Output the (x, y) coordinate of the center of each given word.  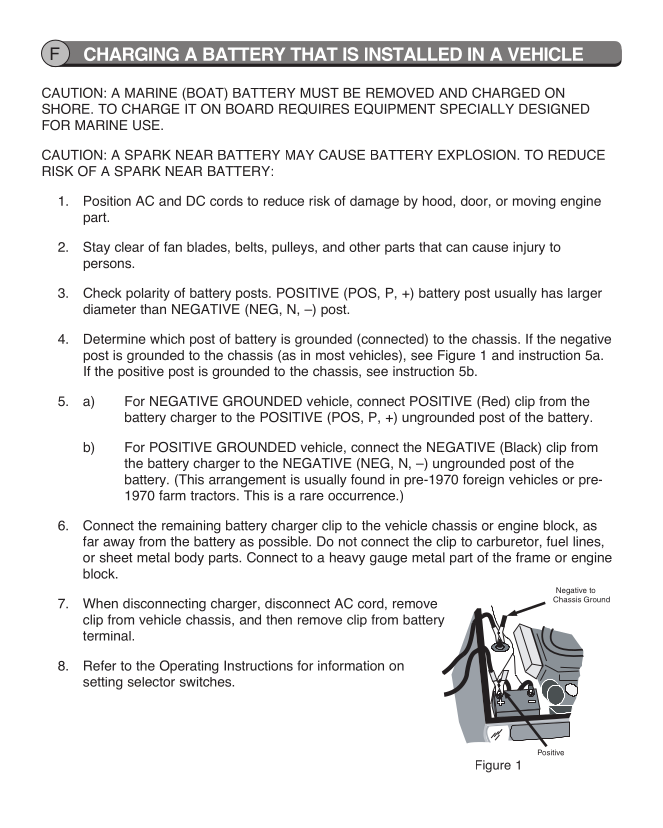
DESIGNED (554, 108)
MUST (319, 92)
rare (312, 497)
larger (585, 294)
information (351, 665)
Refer (100, 665)
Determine (115, 339)
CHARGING (131, 54)
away (119, 544)
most (330, 356)
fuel (557, 541)
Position (107, 201)
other (364, 247)
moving (534, 202)
